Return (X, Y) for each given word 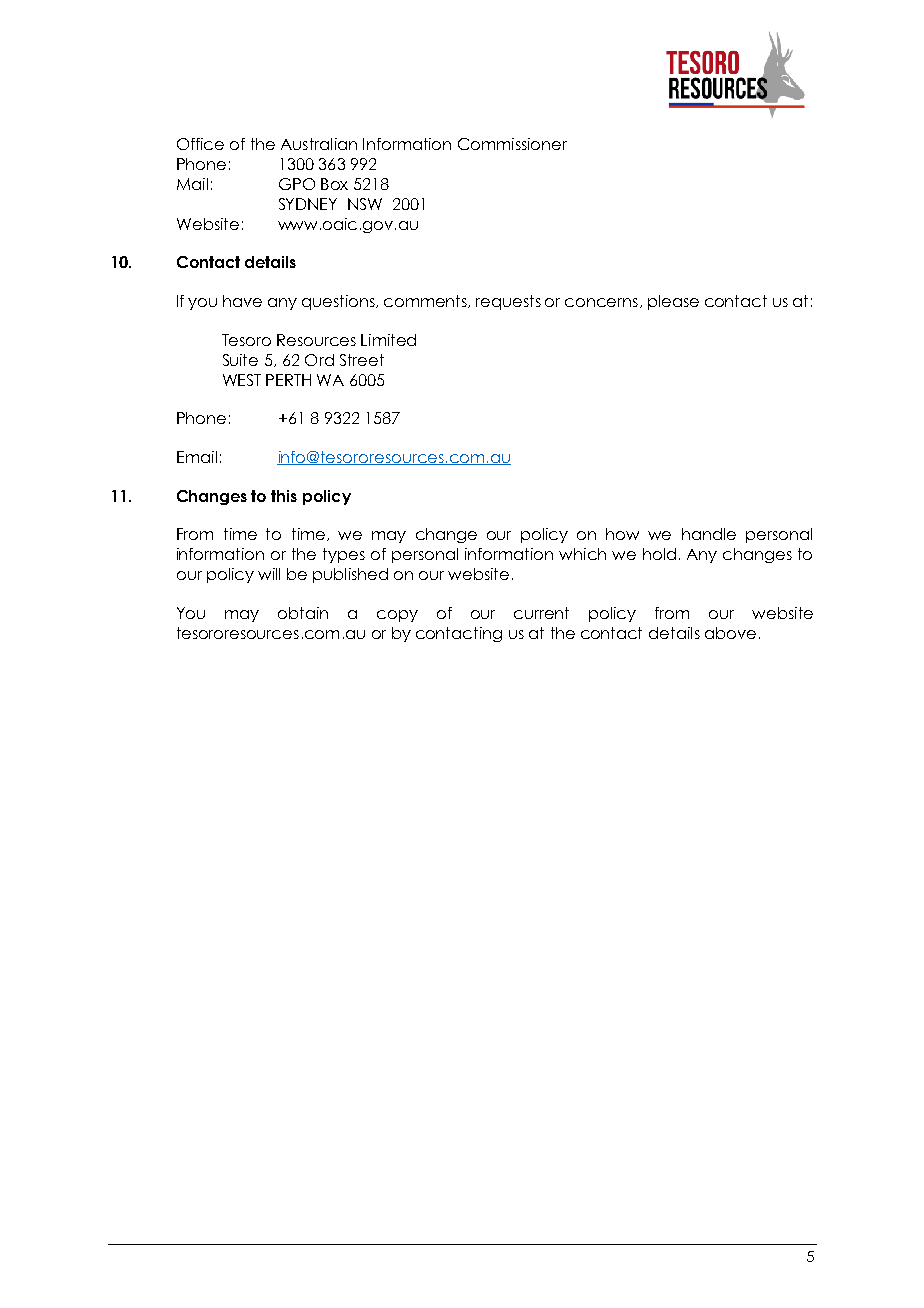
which (582, 554)
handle (709, 534)
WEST (242, 380)
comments (427, 301)
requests (508, 302)
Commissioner (512, 144)
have (242, 301)
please (673, 302)
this (284, 496)
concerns (601, 302)
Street (362, 360)
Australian (319, 144)
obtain (303, 613)
